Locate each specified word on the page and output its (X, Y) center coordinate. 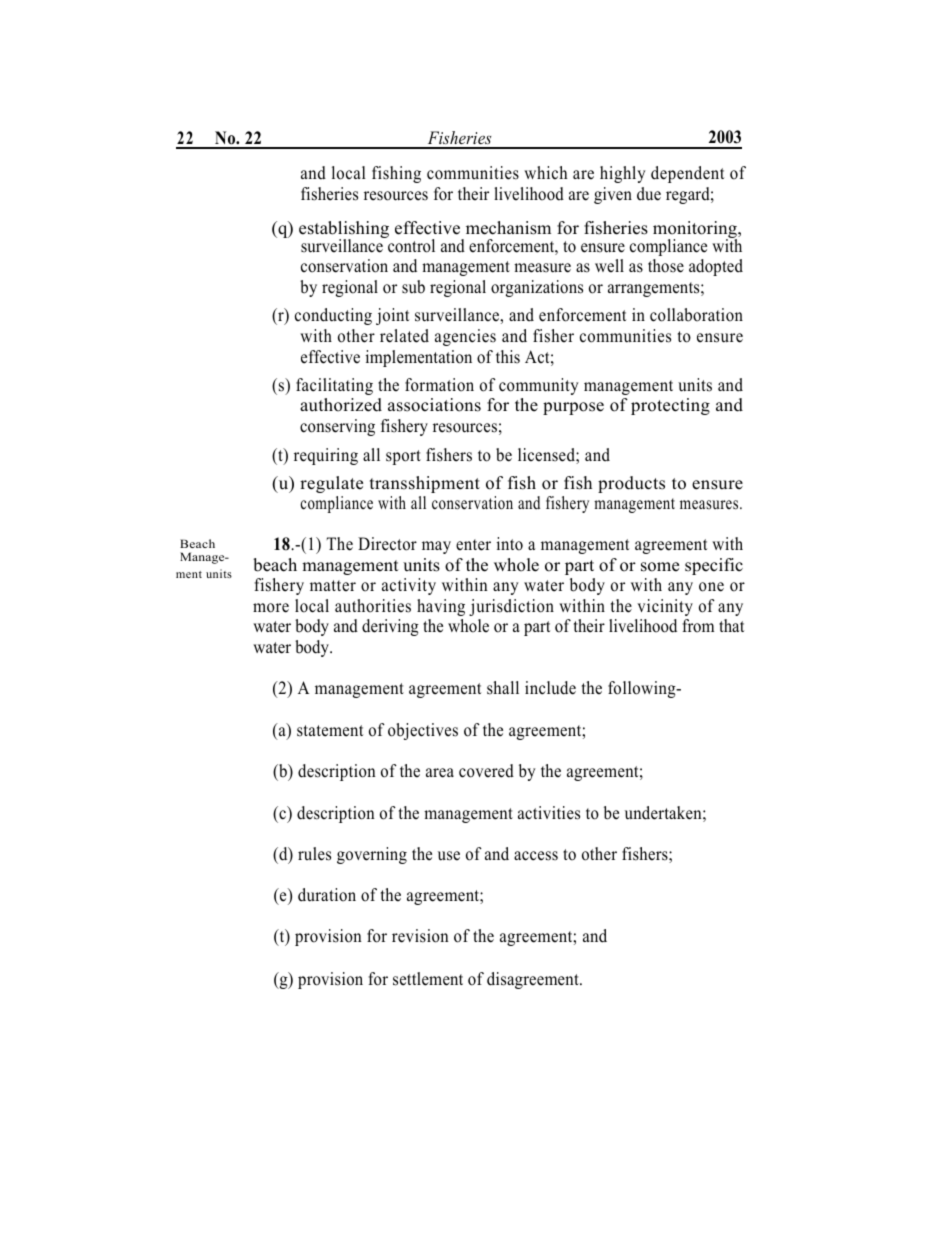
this (508, 357)
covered (486, 771)
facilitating (334, 386)
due (649, 194)
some (660, 567)
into (510, 544)
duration (327, 895)
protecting (670, 406)
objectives (423, 731)
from (698, 626)
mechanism (508, 228)
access (536, 856)
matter (333, 586)
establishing (344, 231)
